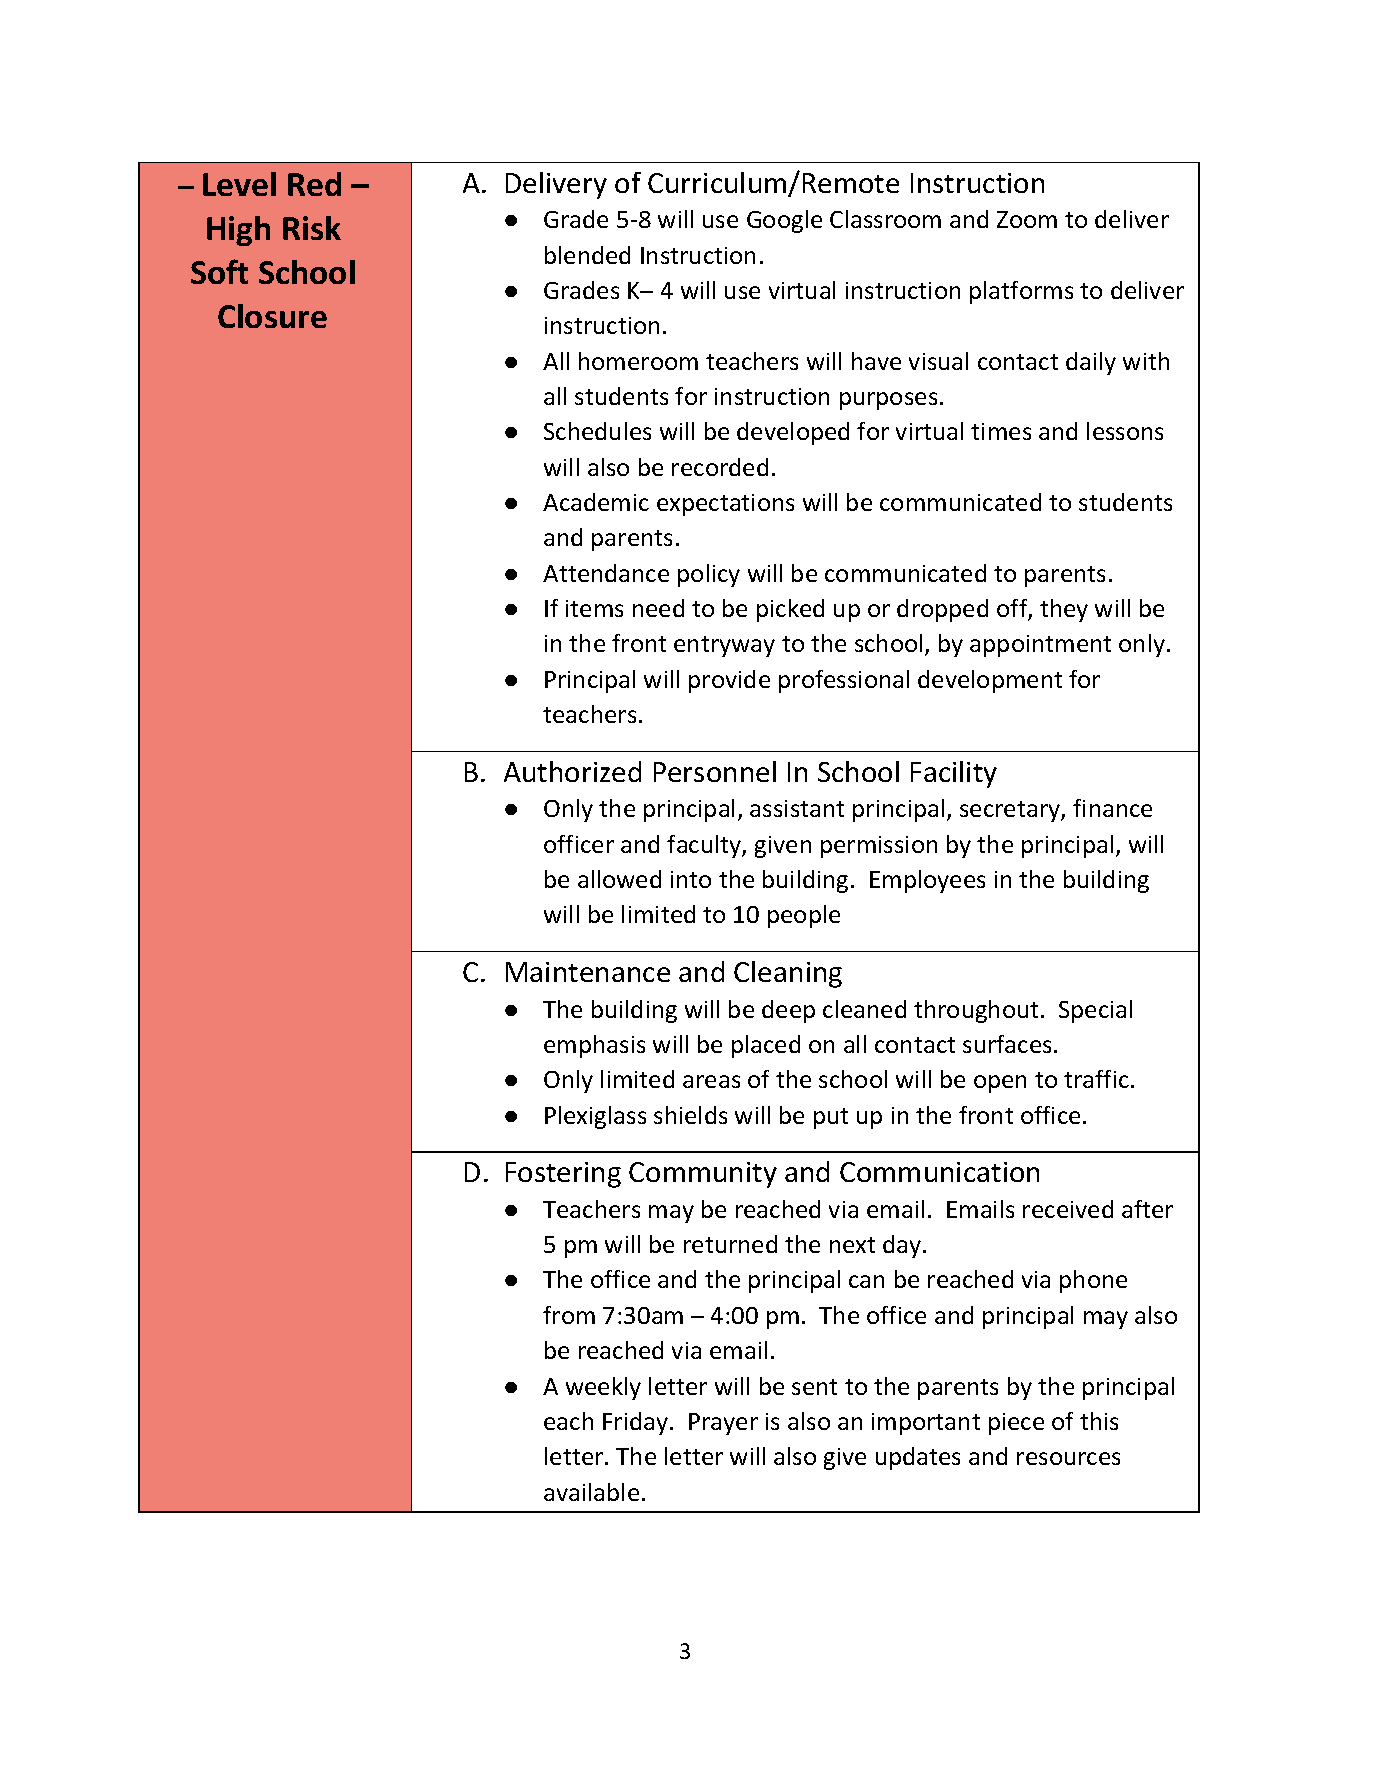 The image size is (1373, 1777). Describe the element at coordinates (1001, 431) in the document. I see `times` at that location.
